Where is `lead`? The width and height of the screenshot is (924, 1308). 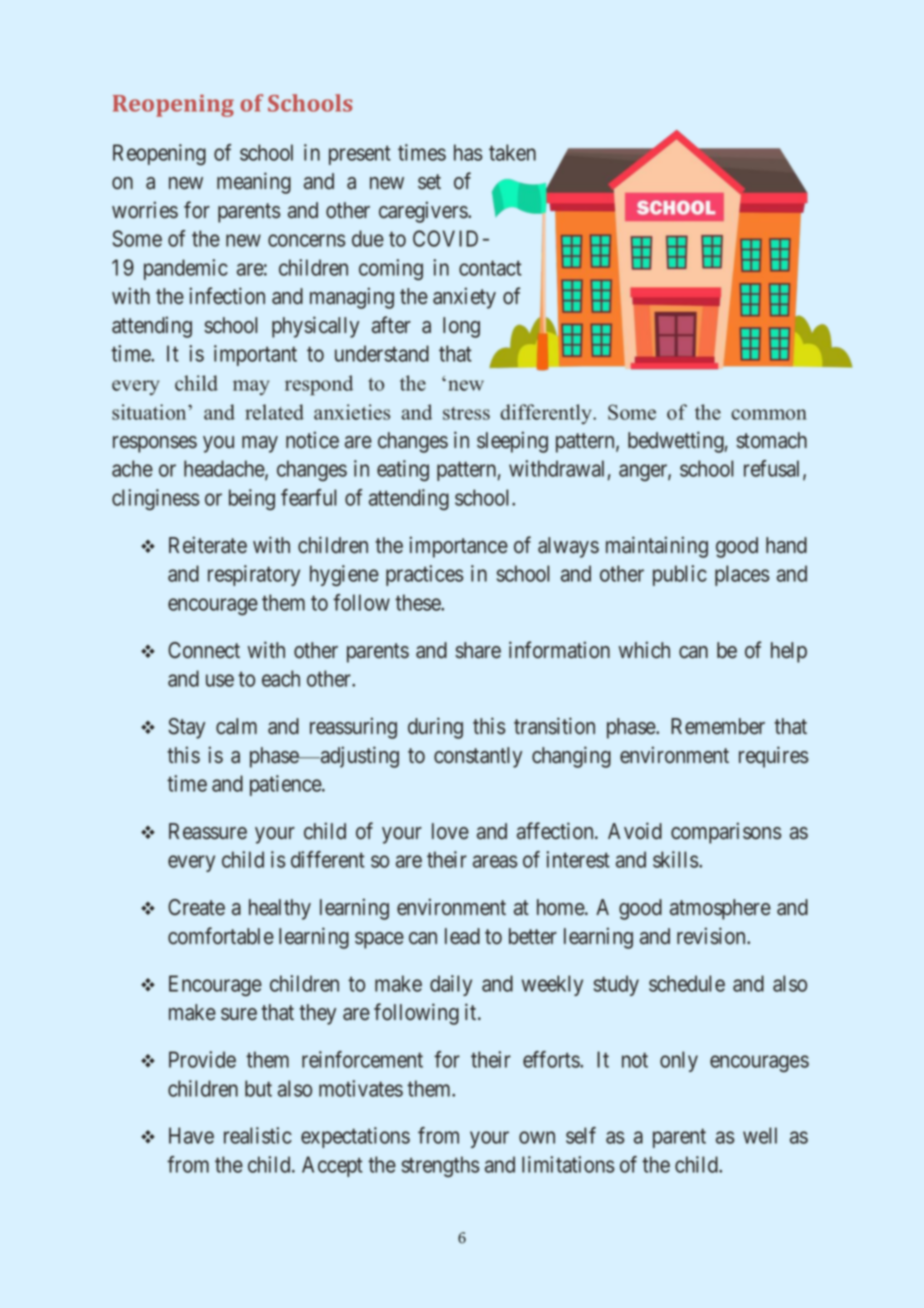 lead is located at coordinates (462, 936).
